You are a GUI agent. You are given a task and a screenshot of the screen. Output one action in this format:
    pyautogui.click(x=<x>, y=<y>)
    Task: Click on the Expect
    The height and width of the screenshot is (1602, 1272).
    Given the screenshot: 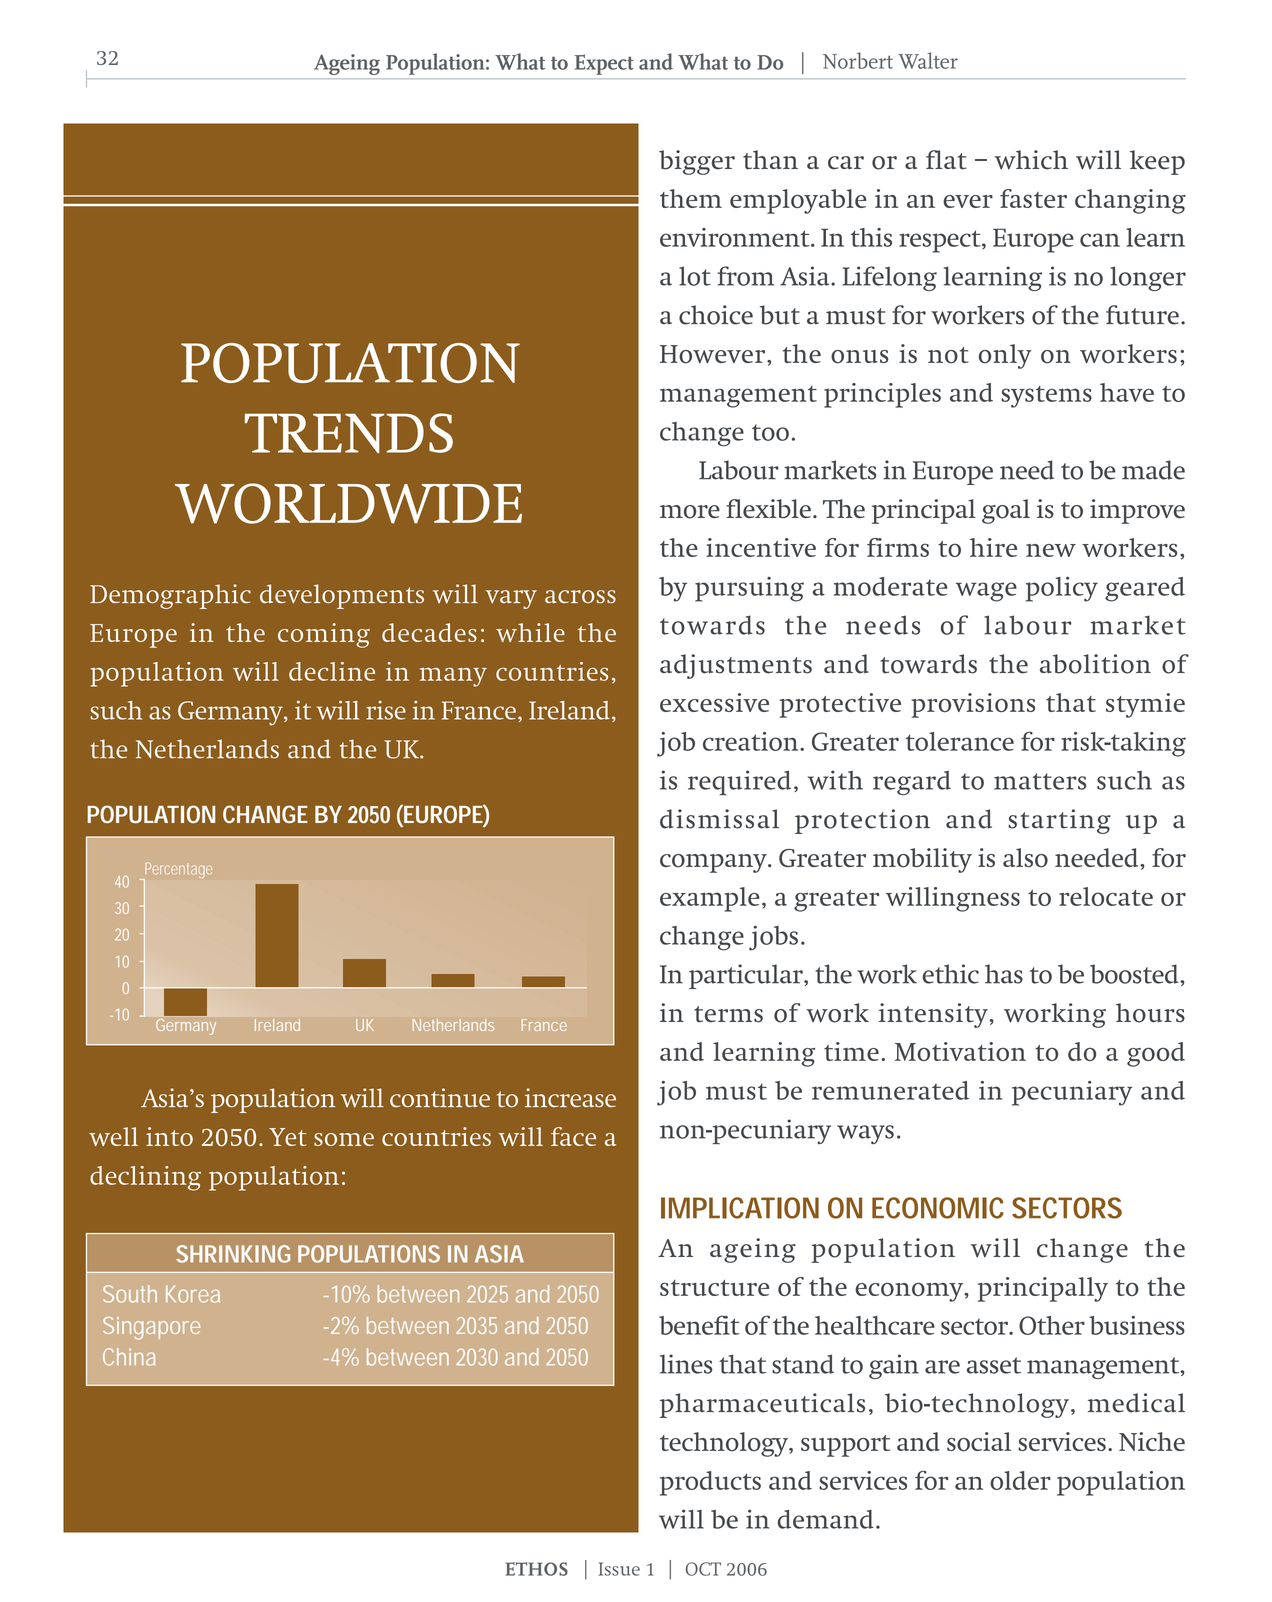 What is the action you would take?
    pyautogui.click(x=604, y=64)
